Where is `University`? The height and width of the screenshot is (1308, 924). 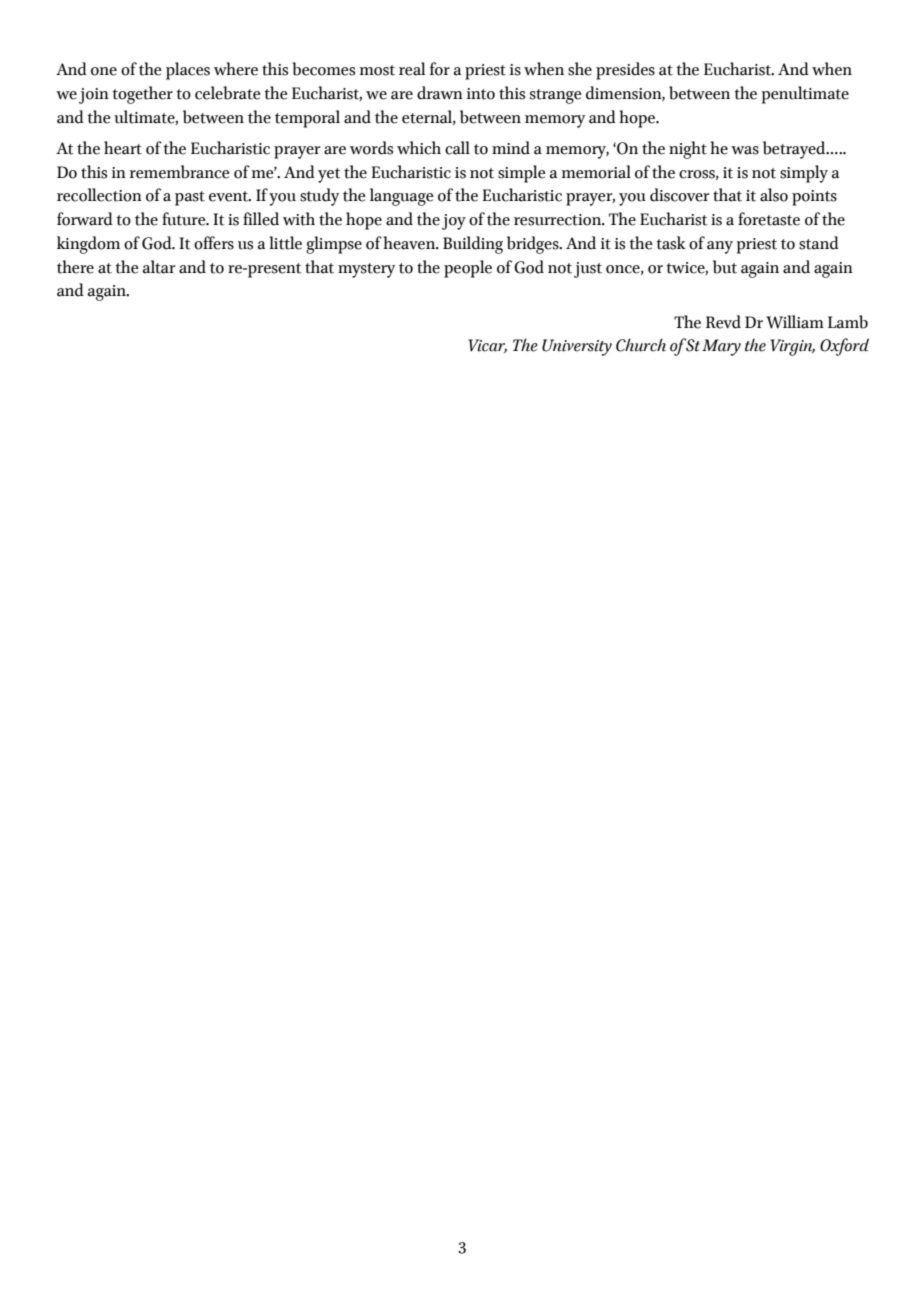 University is located at coordinates (577, 347).
